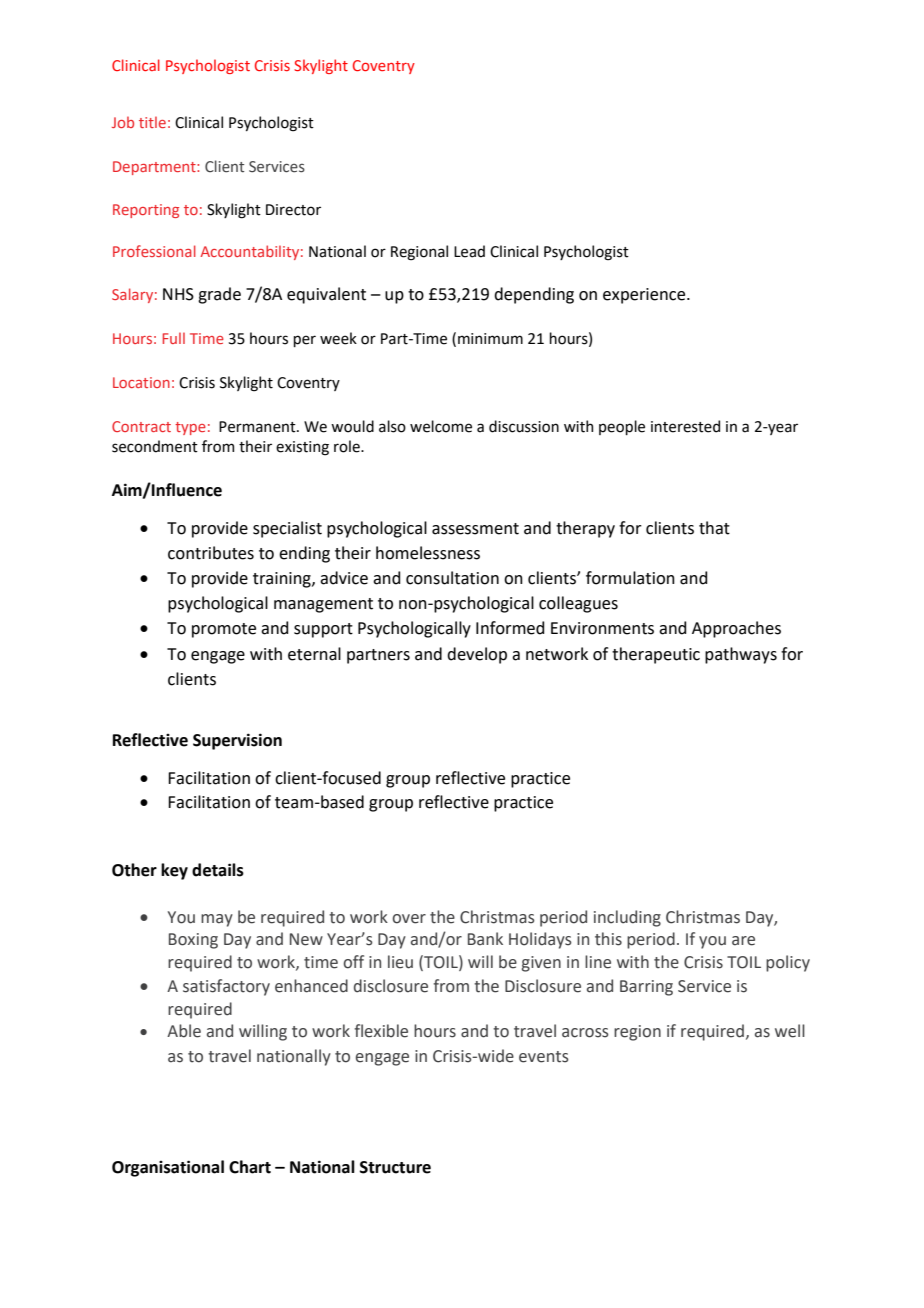  Describe the element at coordinates (395, 1167) in the screenshot. I see `Structure` at that location.
